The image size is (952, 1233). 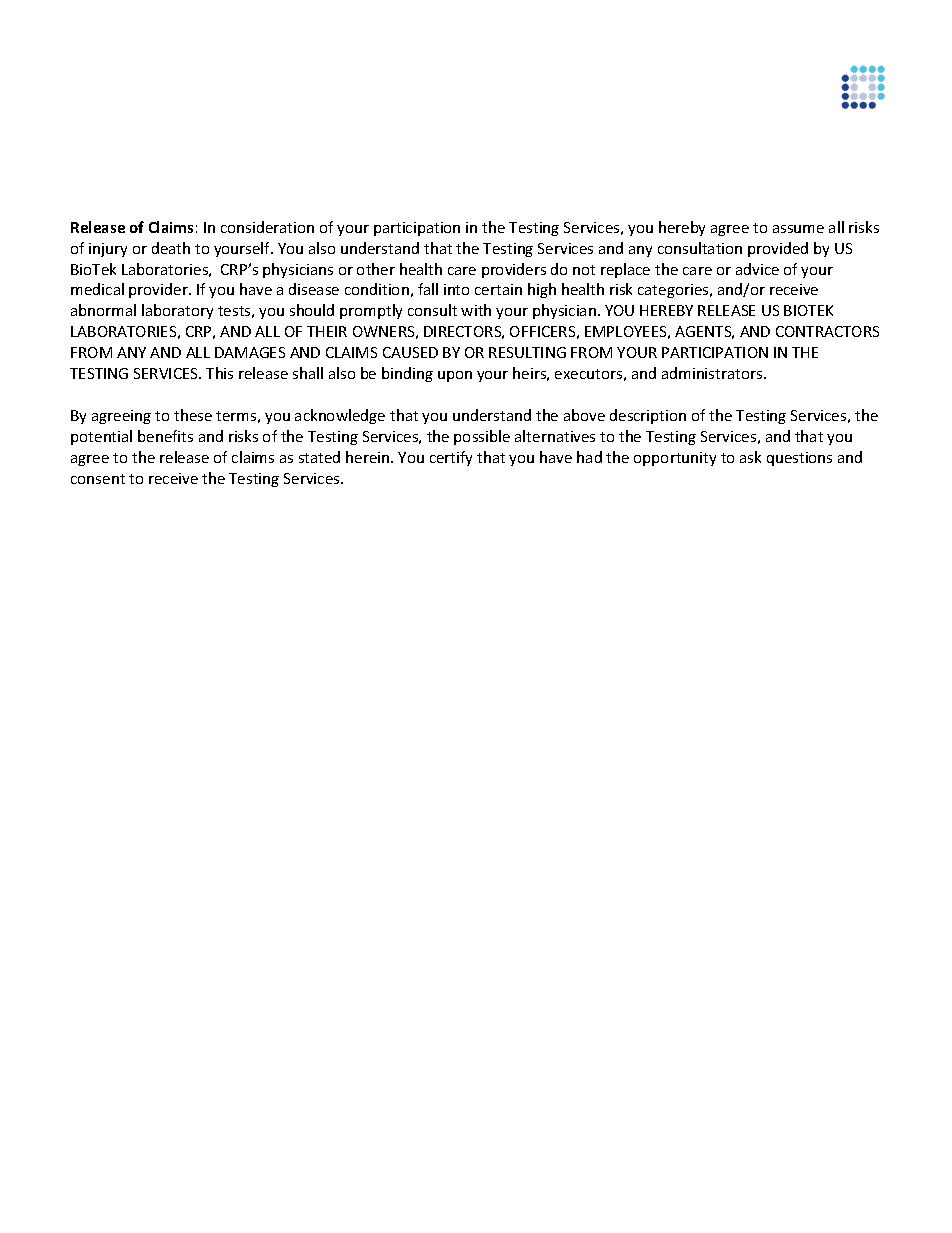 I want to click on DAMAGES, so click(x=250, y=352).
